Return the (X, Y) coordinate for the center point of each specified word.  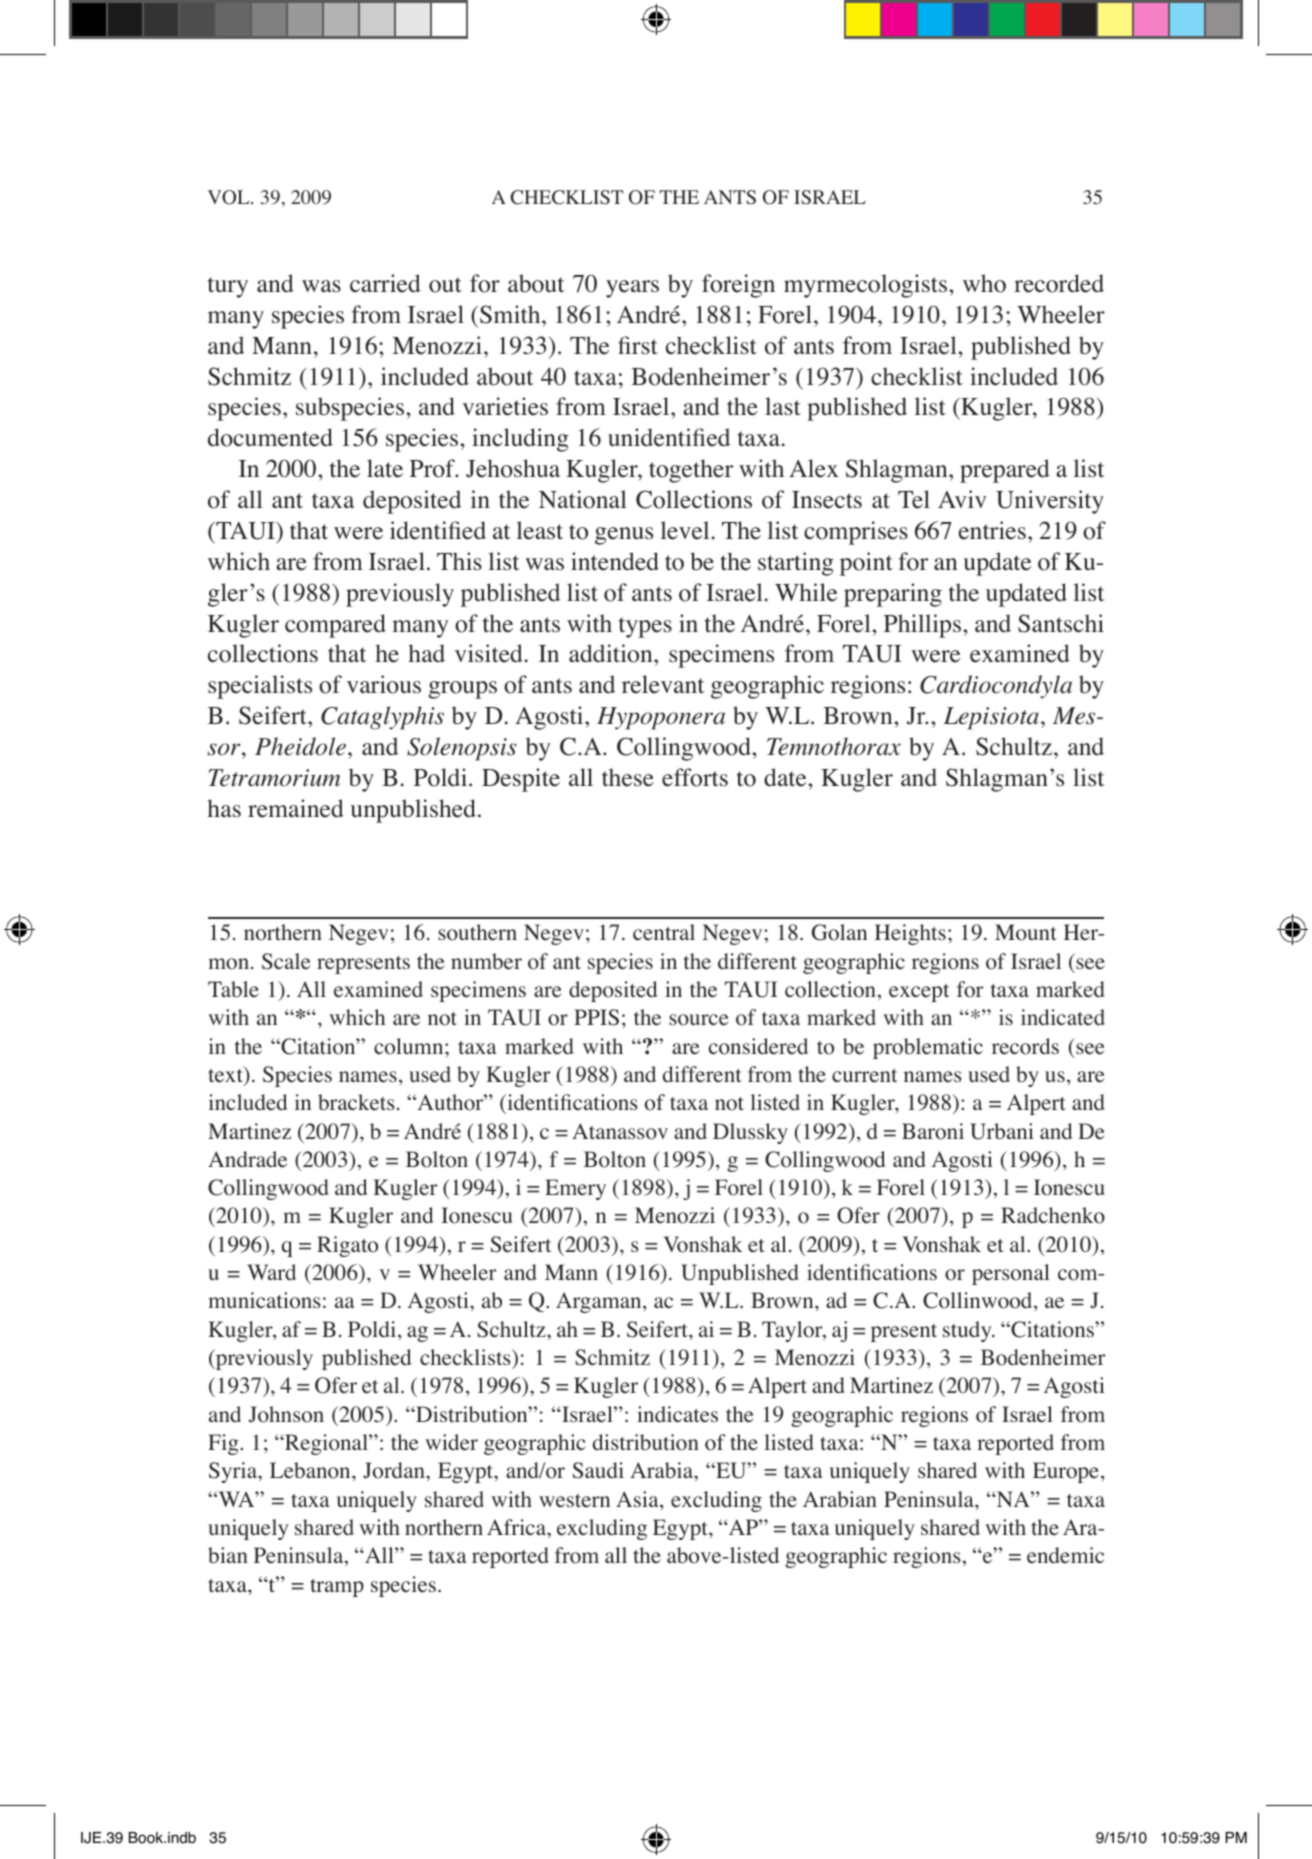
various (384, 684)
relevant (663, 684)
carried (385, 283)
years (632, 289)
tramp (337, 1588)
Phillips (924, 626)
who (984, 283)
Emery (575, 1189)
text (226, 1076)
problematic (928, 1048)
